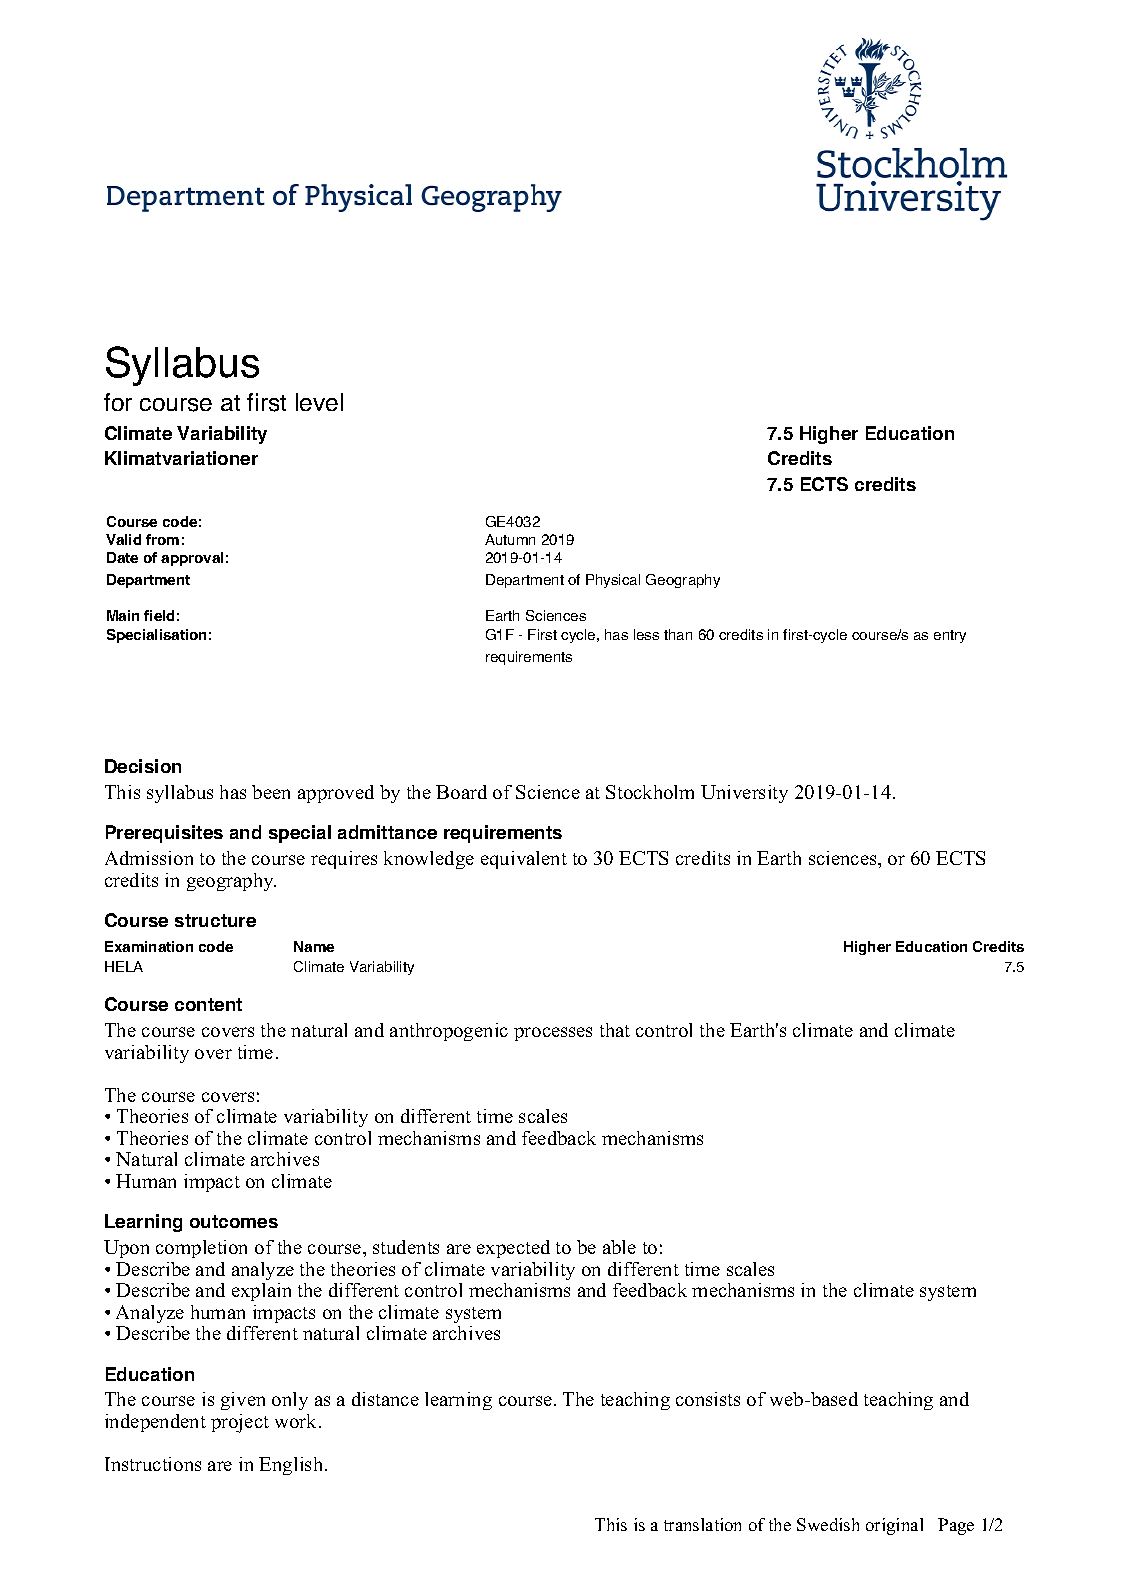 The image size is (1128, 1595). I want to click on outcomes, so click(234, 1221).
